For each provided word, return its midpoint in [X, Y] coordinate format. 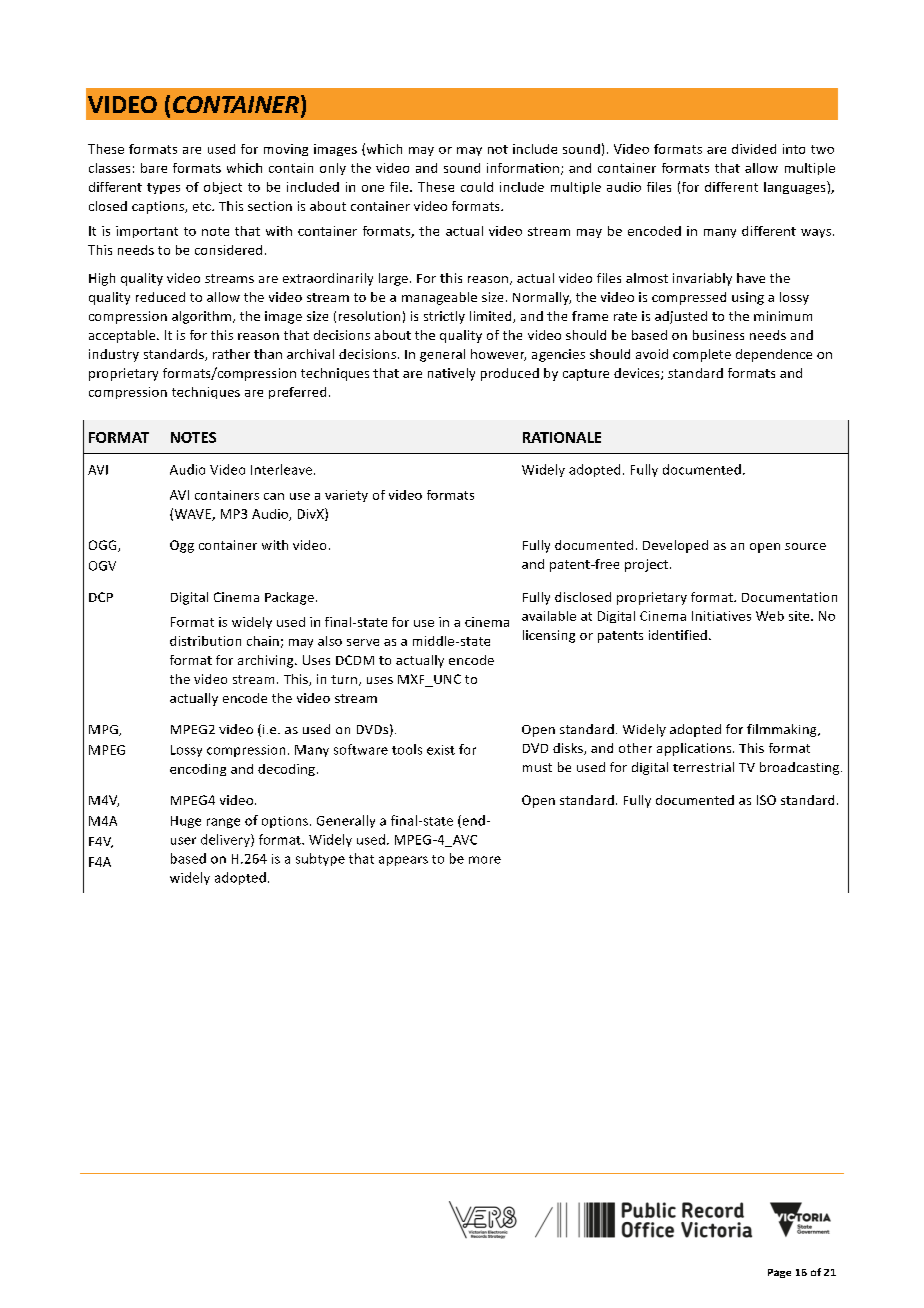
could [477, 187]
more [485, 860]
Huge [186, 822]
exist [441, 750]
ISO [766, 800]
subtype [320, 859]
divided [754, 149]
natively [451, 374]
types [163, 188]
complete [702, 355]
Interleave [283, 469]
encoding [198, 770]
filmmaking [783, 730]
